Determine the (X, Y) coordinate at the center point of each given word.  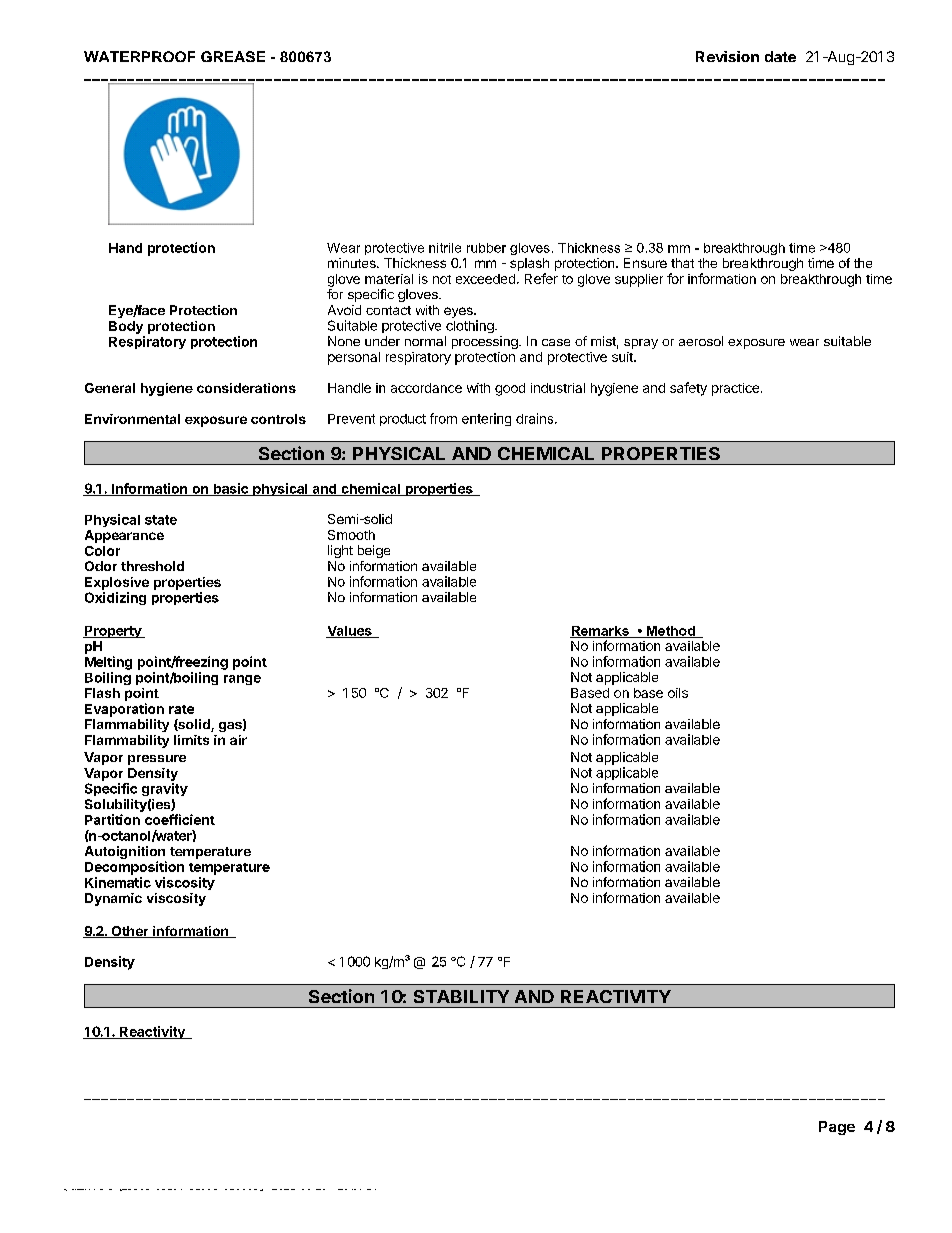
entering (486, 419)
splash (529, 264)
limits (191, 740)
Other (130, 932)
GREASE (233, 56)
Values (350, 632)
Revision (727, 56)
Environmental (132, 419)
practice (735, 389)
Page (837, 1128)
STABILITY (461, 996)
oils (678, 693)
